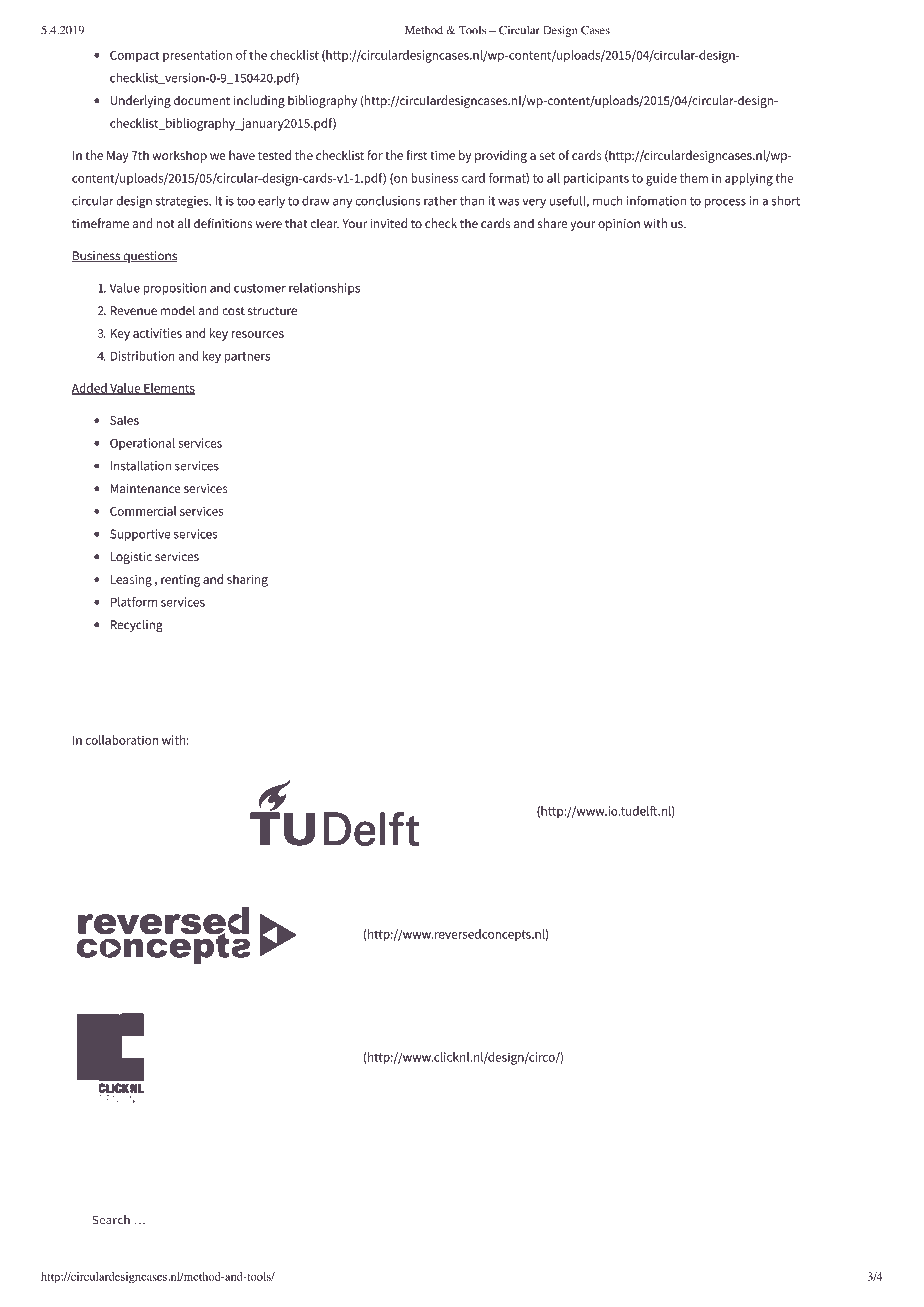  Describe the element at coordinates (202, 100) in the page. I see `document` at that location.
